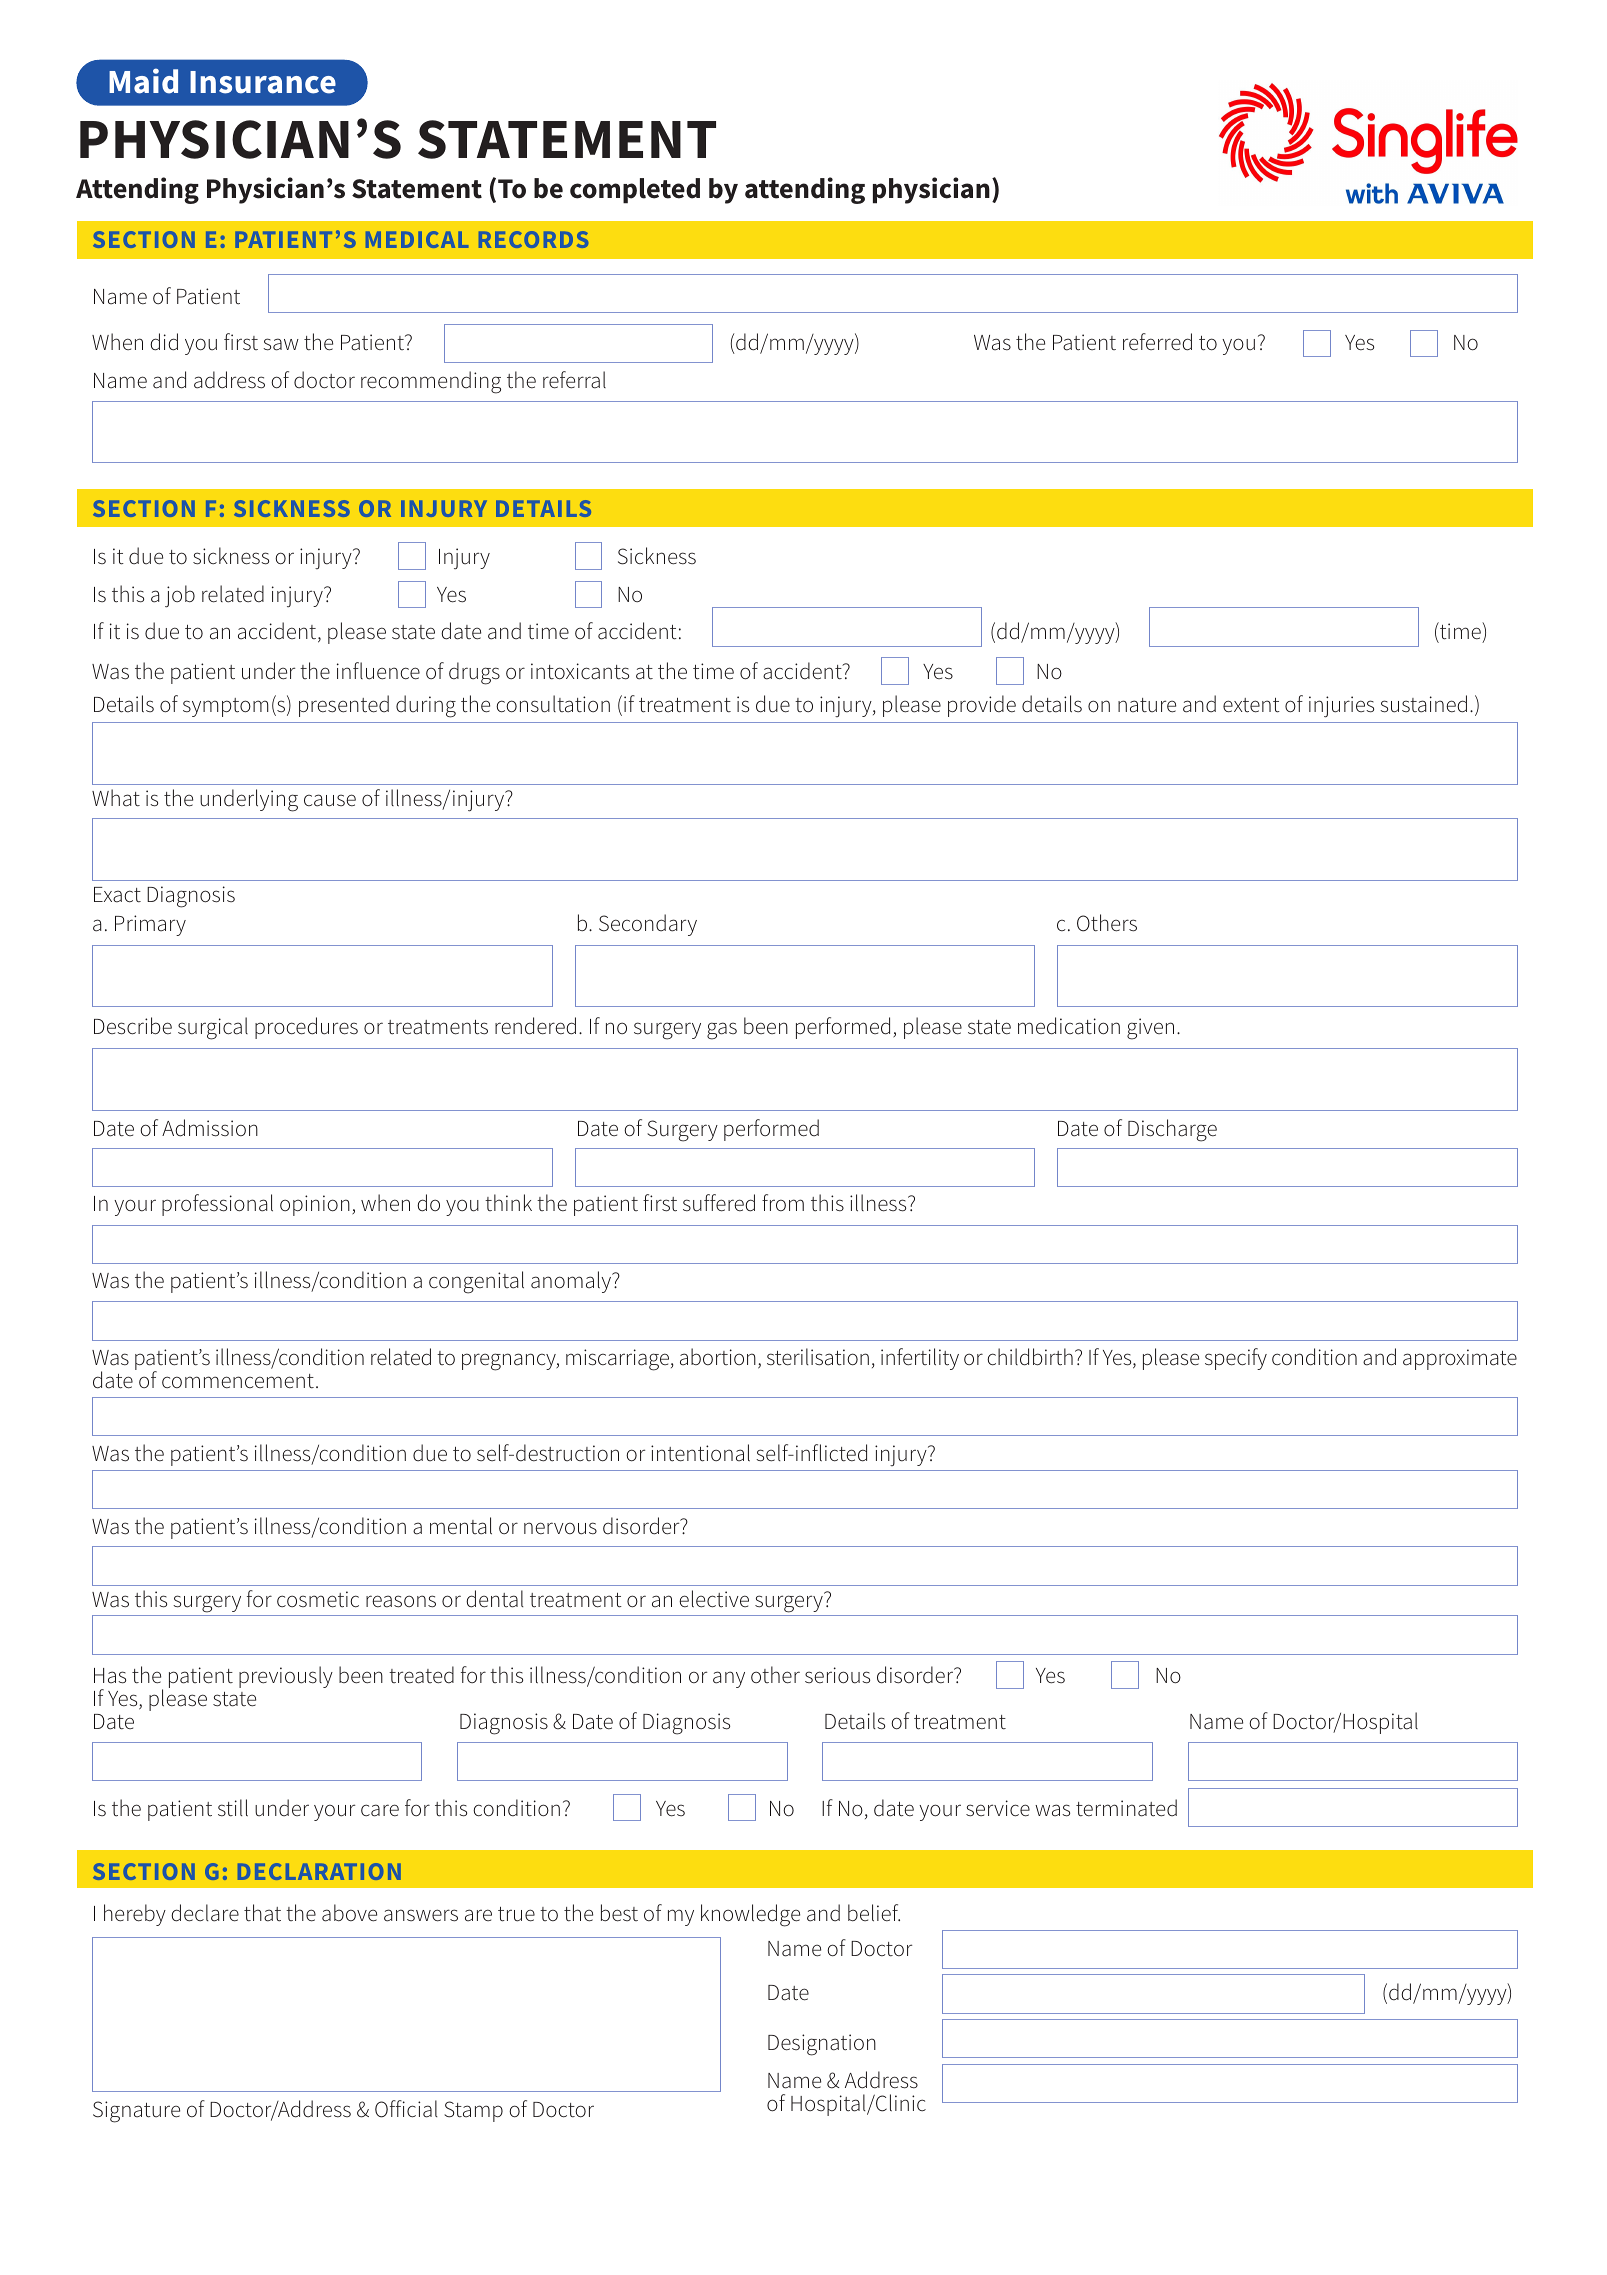 The width and height of the page is (1607, 2275). Describe the element at coordinates (714, 1599) in the page. I see `elective` at that location.
